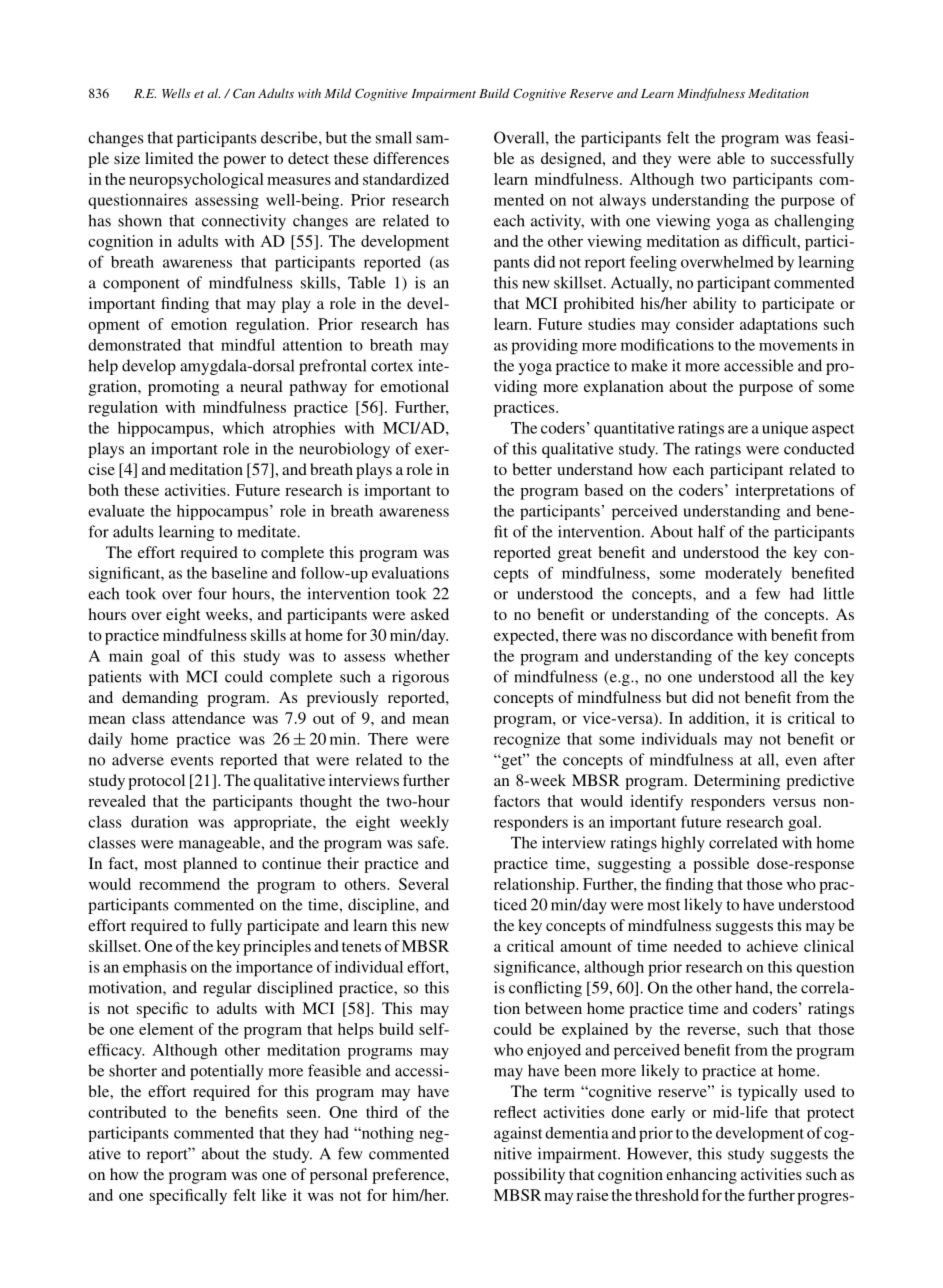 The image size is (943, 1288). I want to click on differences, so click(411, 158).
